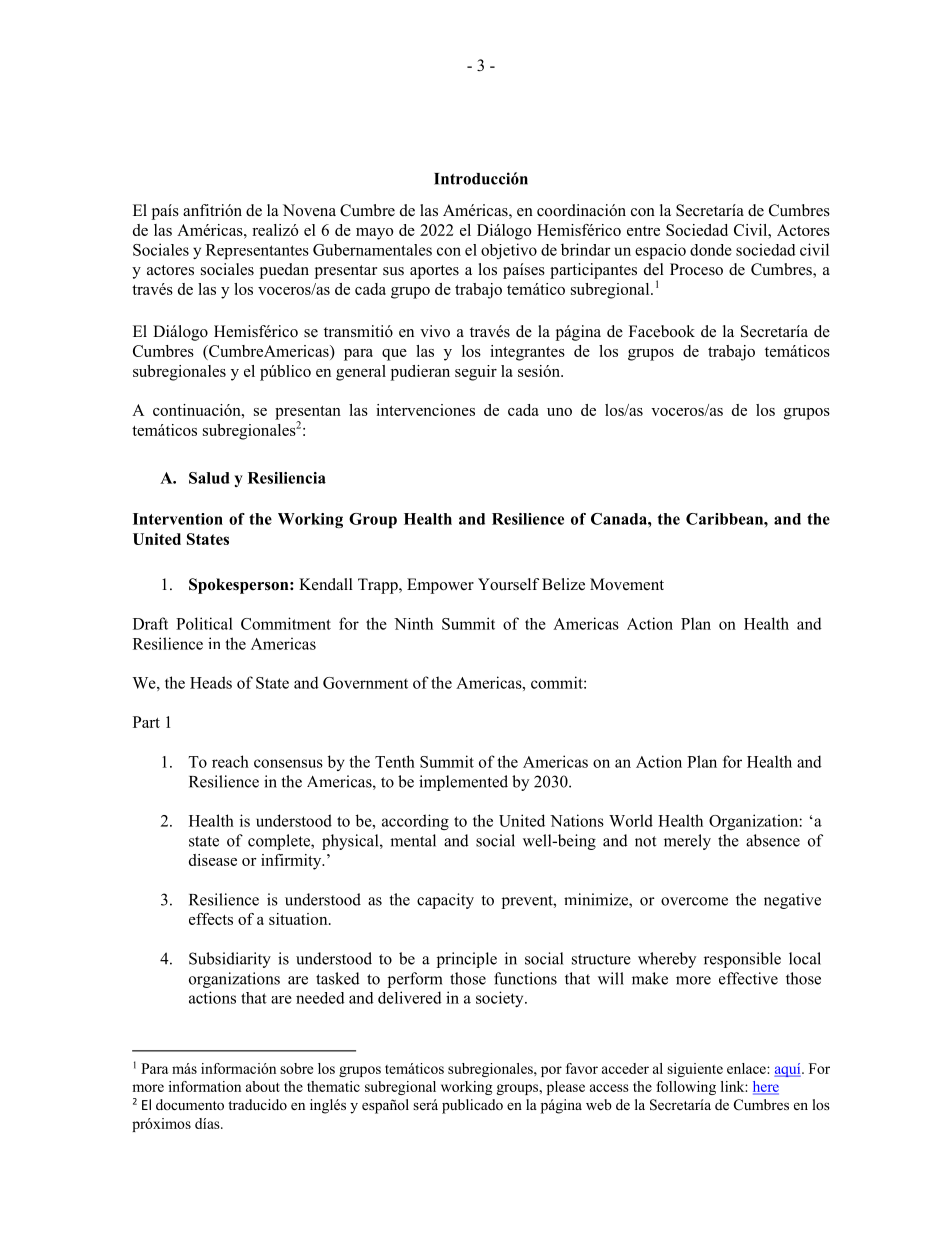 This screenshot has height=1233, width=952. I want to click on Yourself, so click(508, 584).
